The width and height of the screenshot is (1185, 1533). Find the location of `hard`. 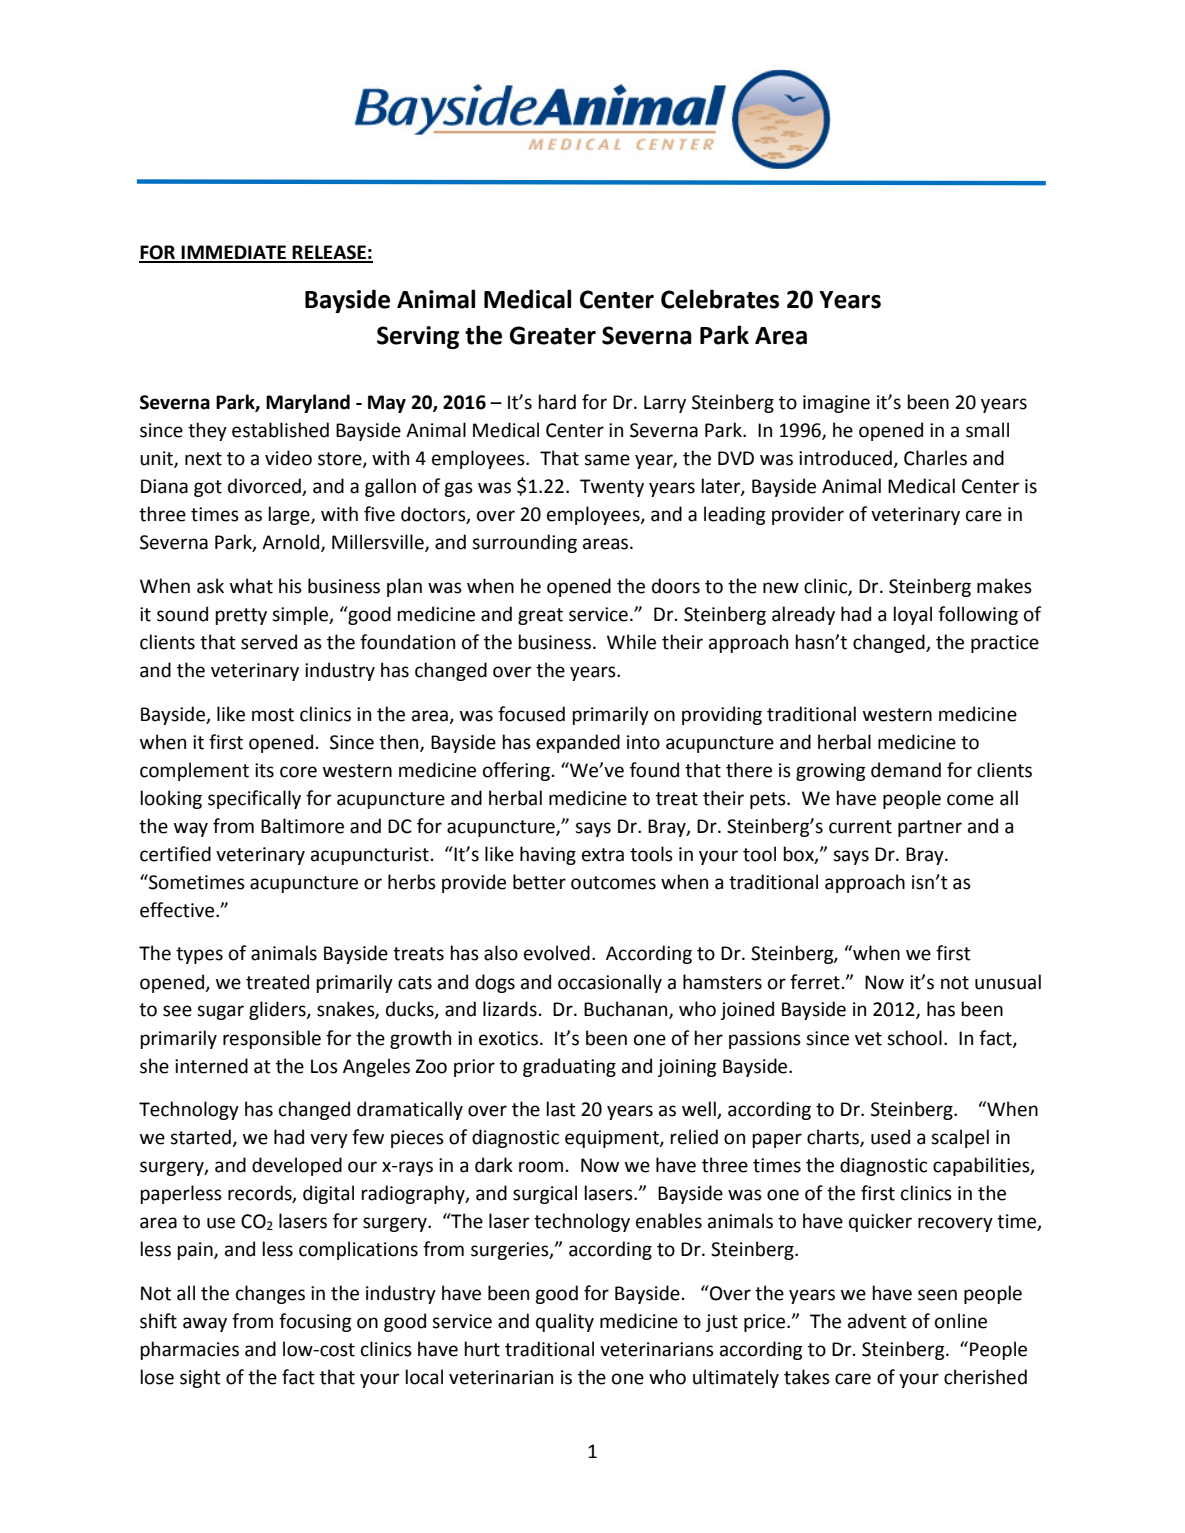

hard is located at coordinates (557, 402).
